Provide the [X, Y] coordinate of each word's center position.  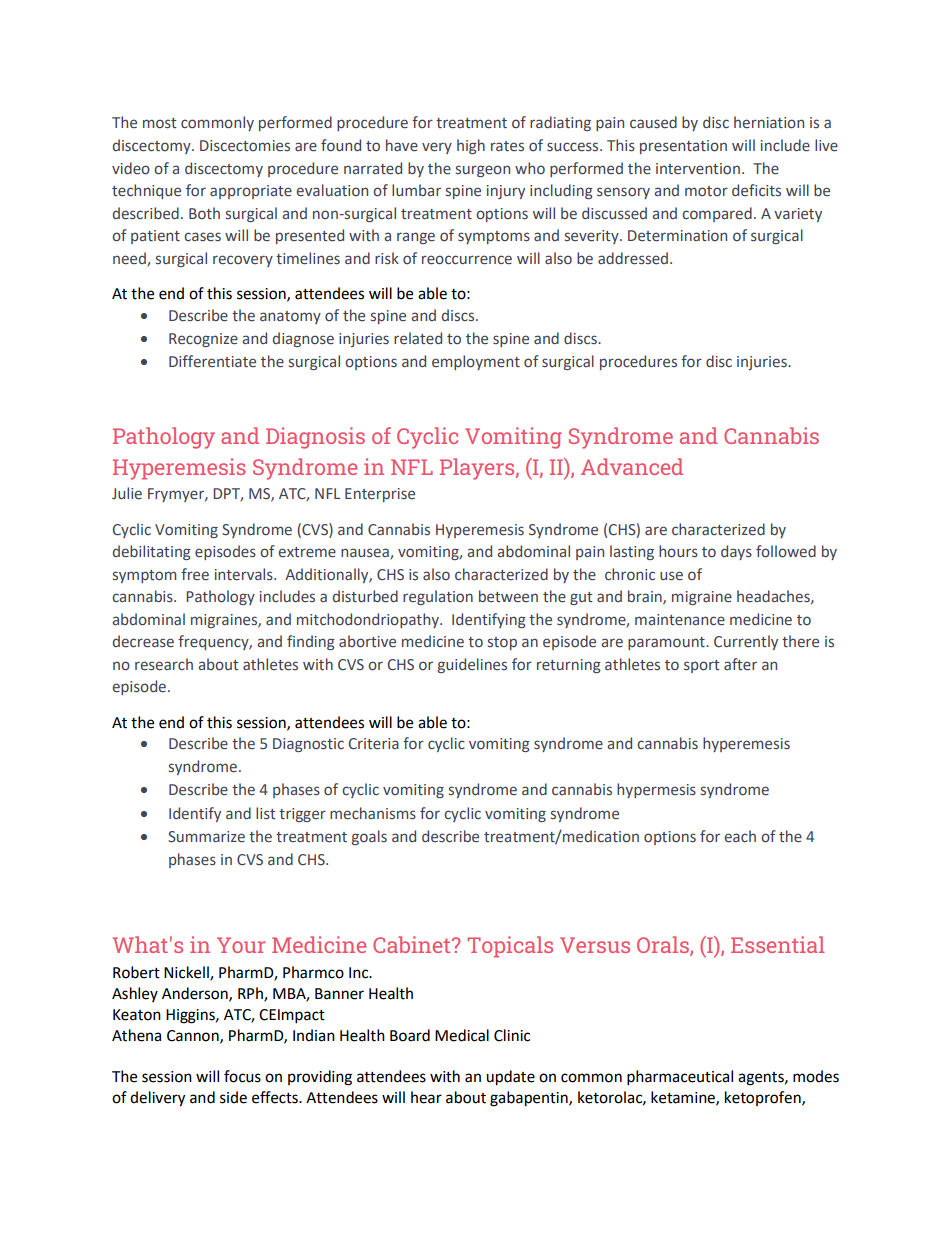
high [471, 146]
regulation [438, 597]
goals [369, 837]
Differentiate [212, 361]
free [195, 574]
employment [476, 362]
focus [242, 1076]
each [740, 836]
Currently [746, 642]
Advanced [632, 466]
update [510, 1078]
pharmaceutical [680, 1078]
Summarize [206, 837]
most [159, 123]
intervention [698, 169]
